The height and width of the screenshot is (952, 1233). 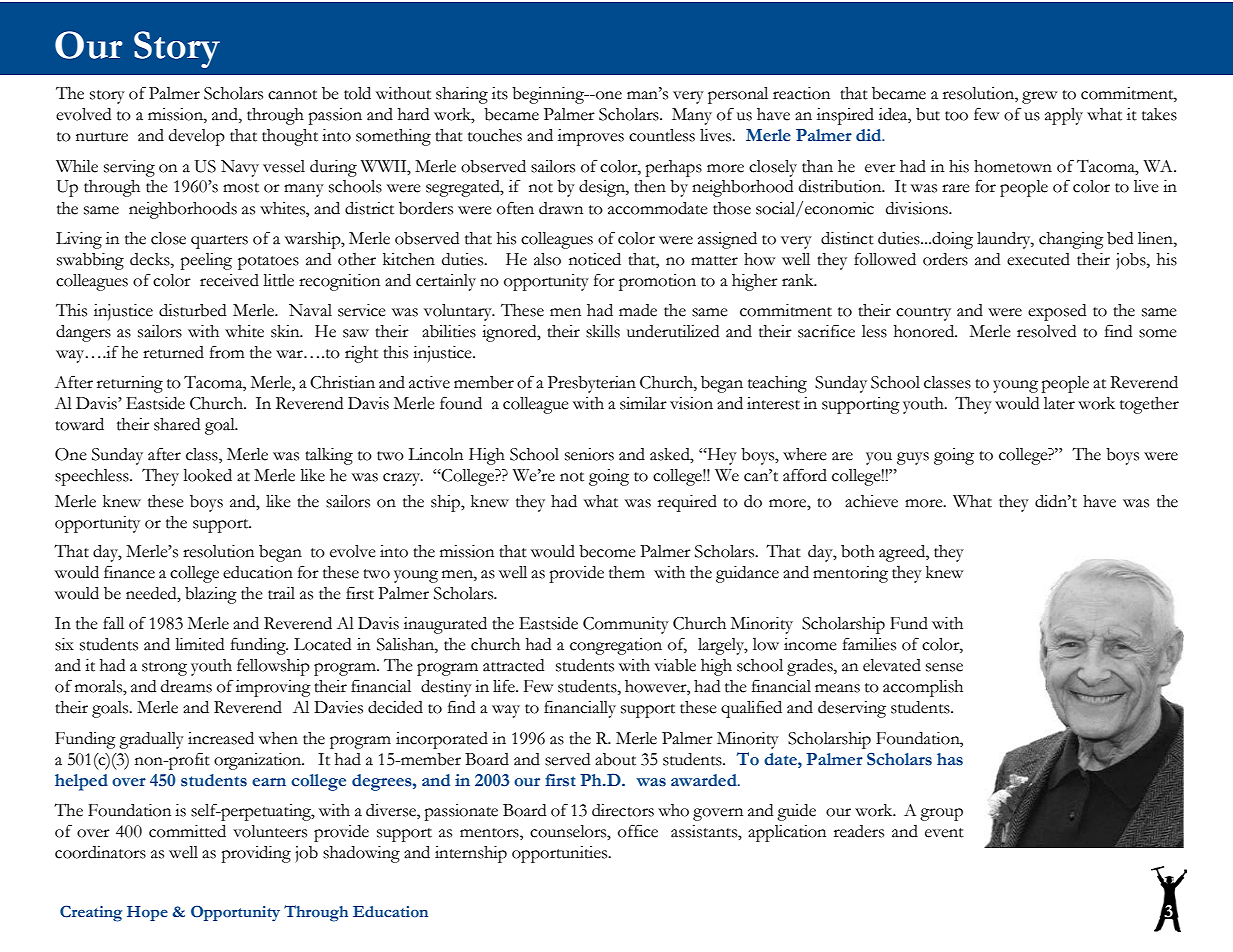 I want to click on Hope, so click(x=147, y=913).
